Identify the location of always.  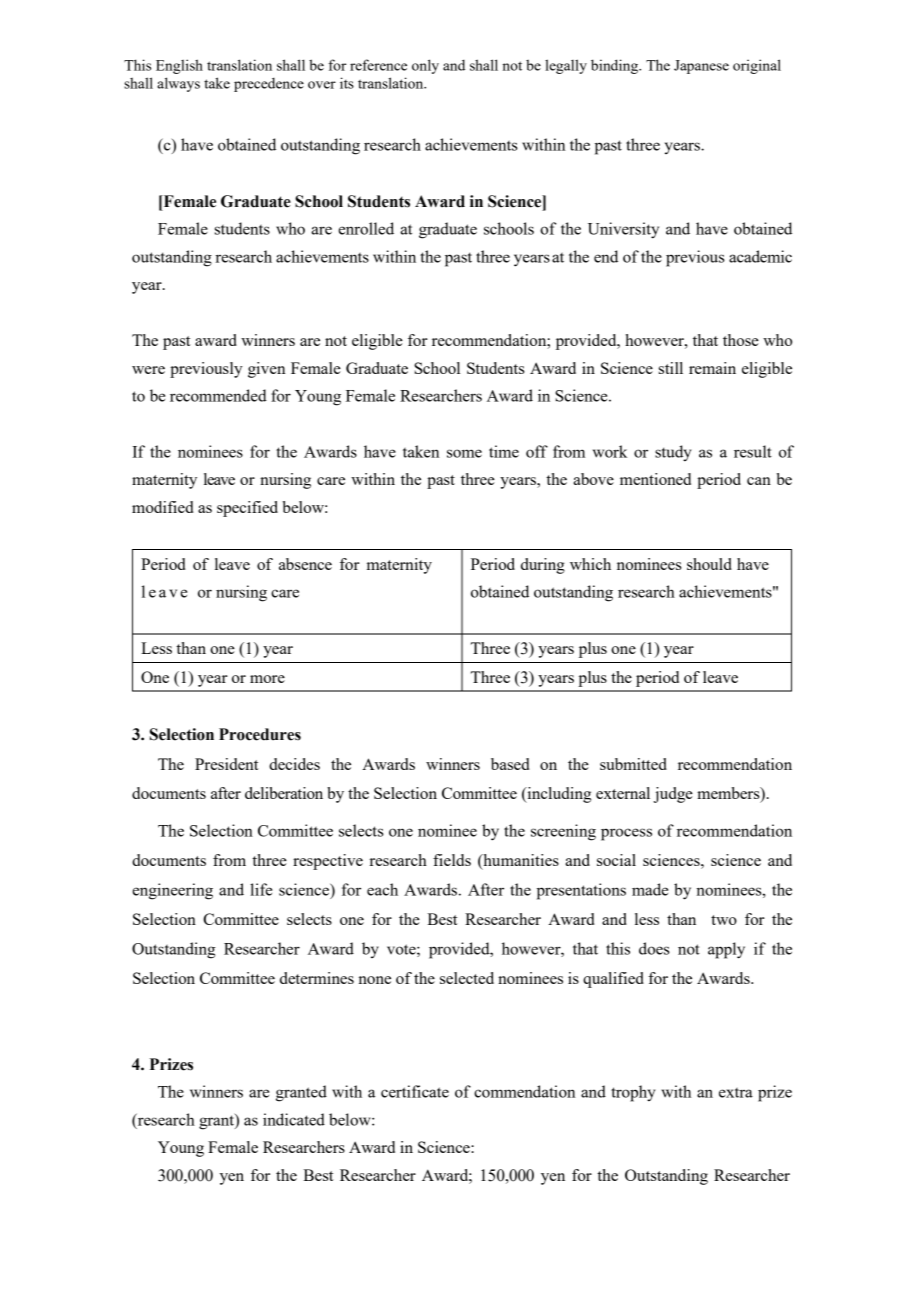
(178, 84).
